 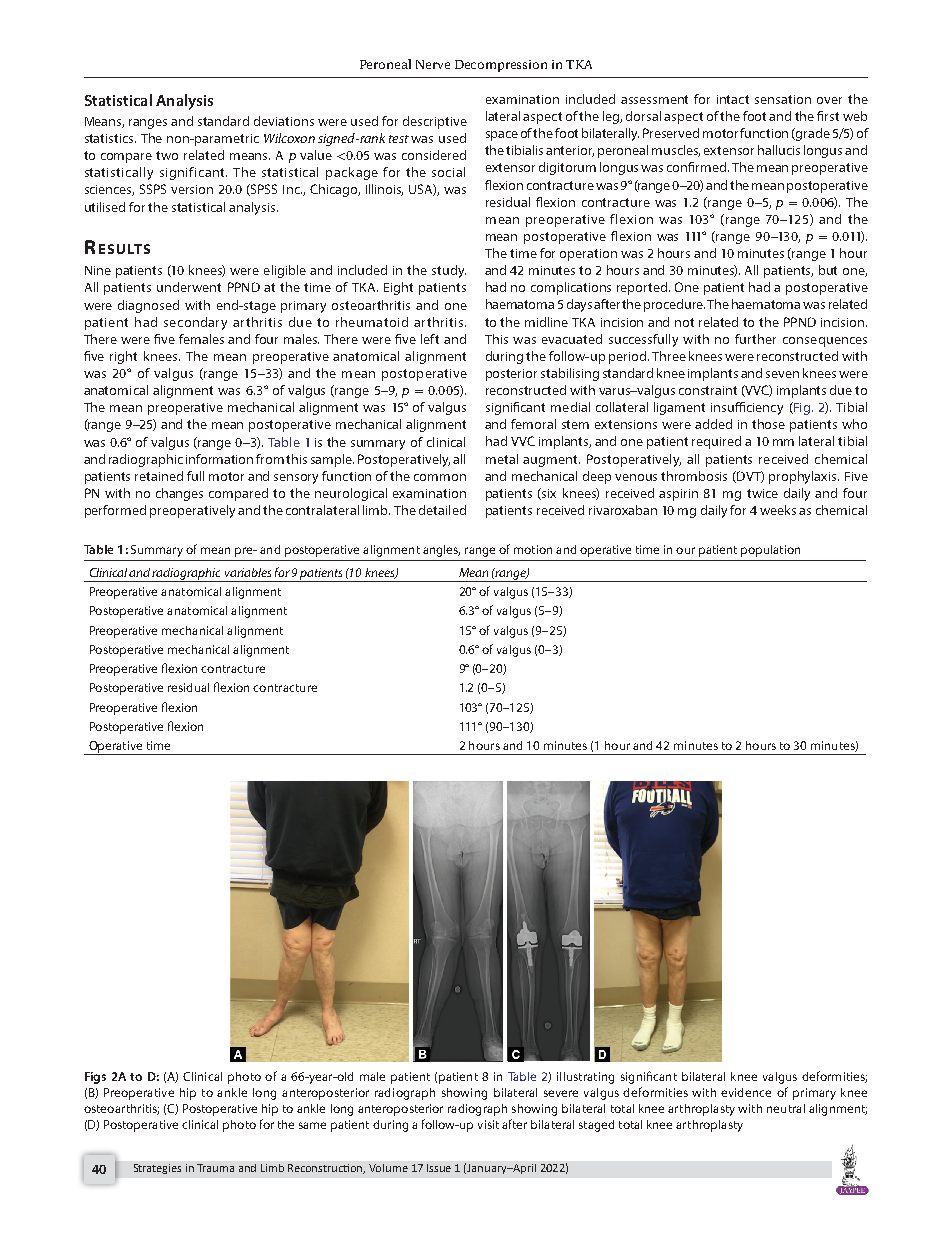 What do you see at coordinates (770, 551) in the document?
I see `population` at bounding box center [770, 551].
